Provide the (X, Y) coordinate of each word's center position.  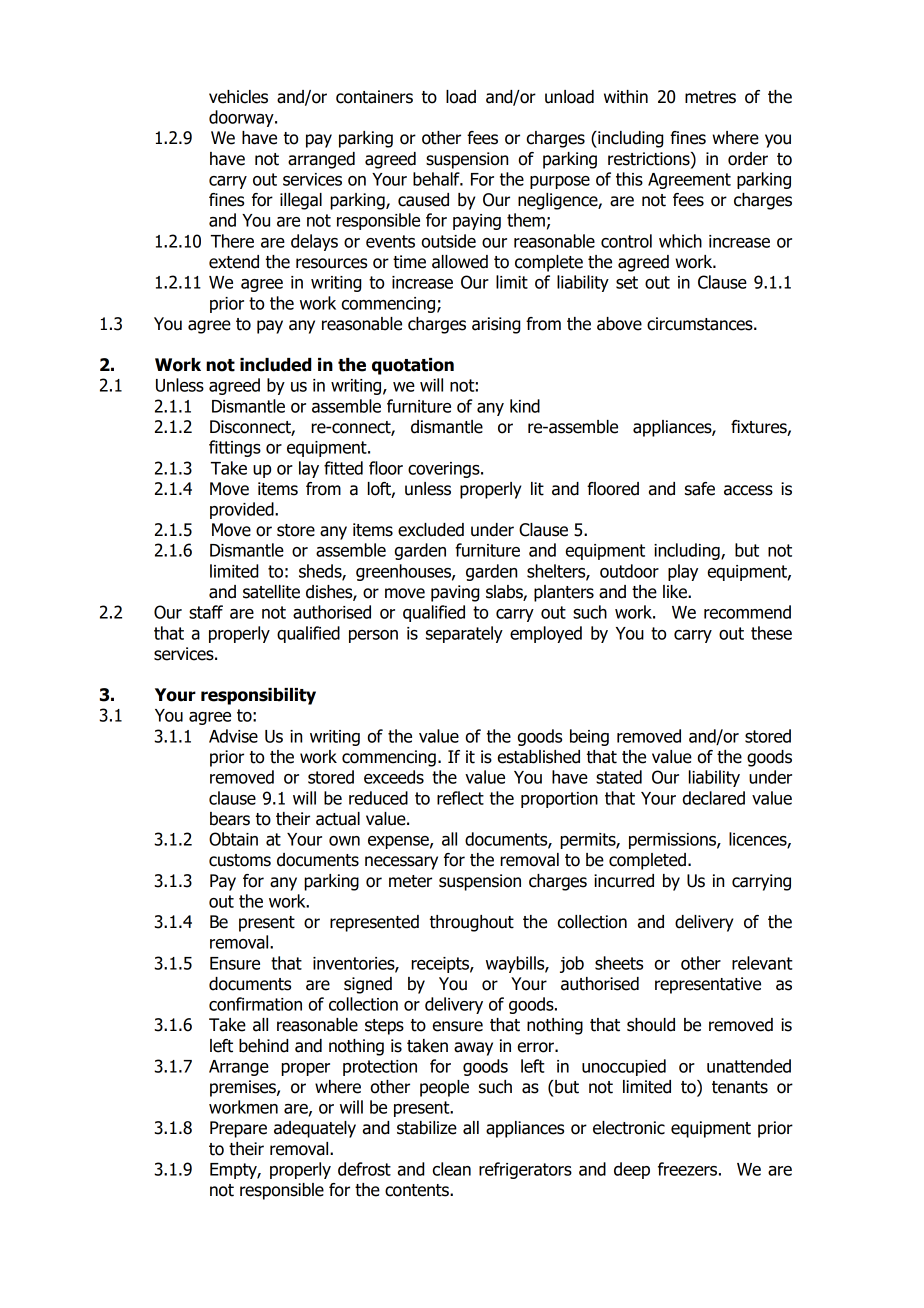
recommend (747, 612)
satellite (271, 592)
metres (710, 97)
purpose (560, 182)
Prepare (238, 1129)
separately (464, 634)
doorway (242, 118)
